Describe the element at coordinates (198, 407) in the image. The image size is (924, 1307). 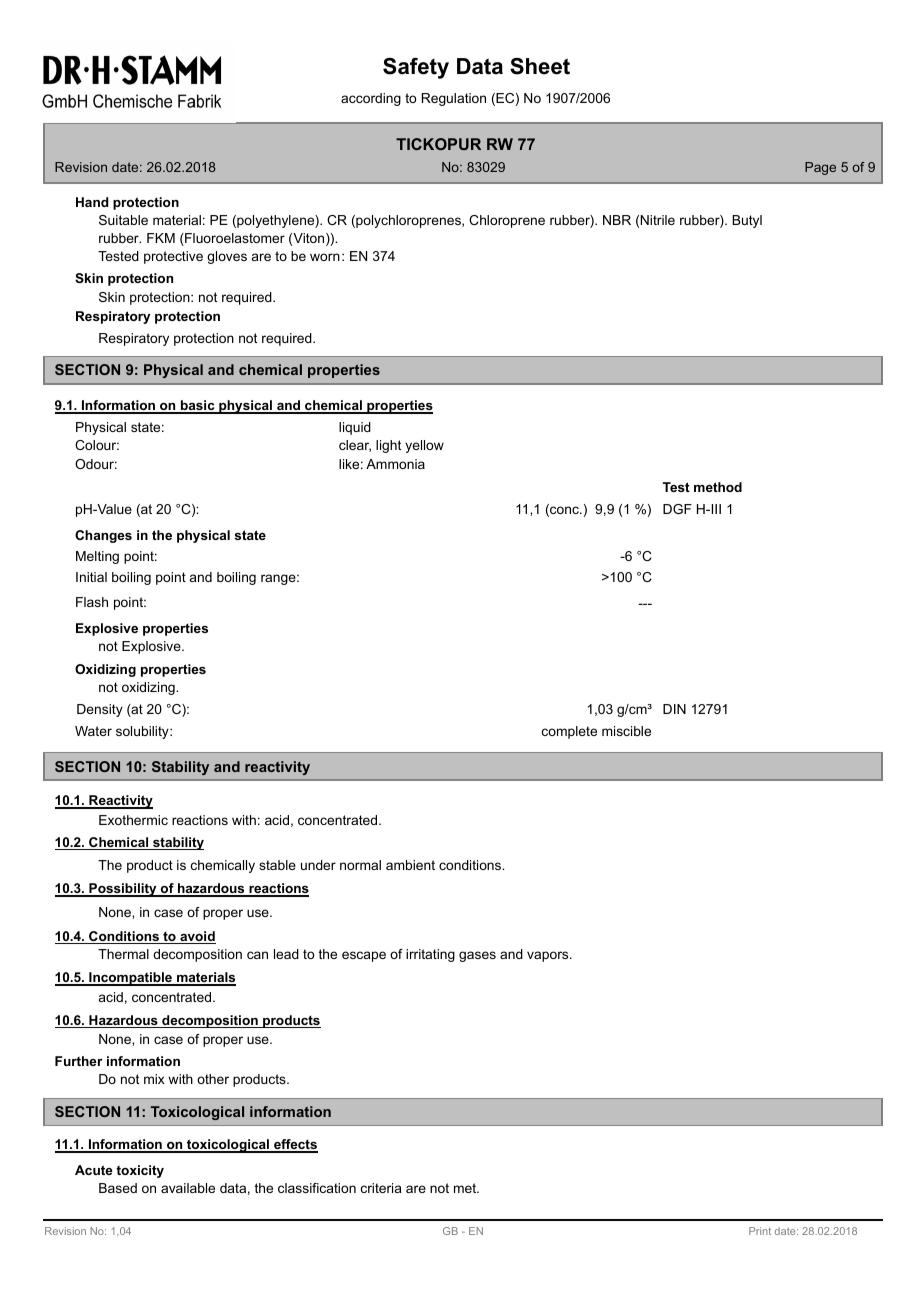
I see `basic` at that location.
